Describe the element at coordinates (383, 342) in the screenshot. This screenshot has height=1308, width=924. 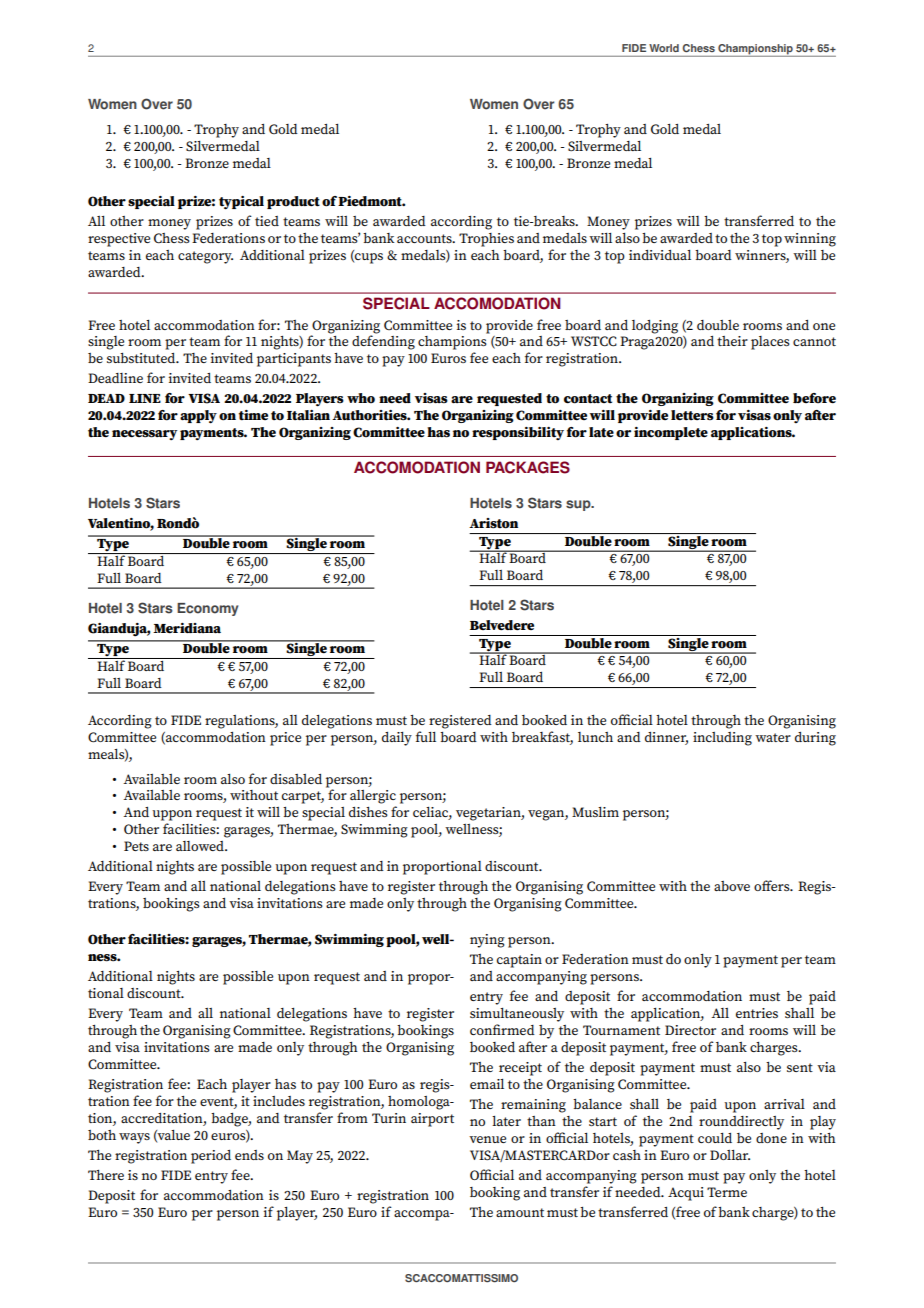
I see `defending` at that location.
